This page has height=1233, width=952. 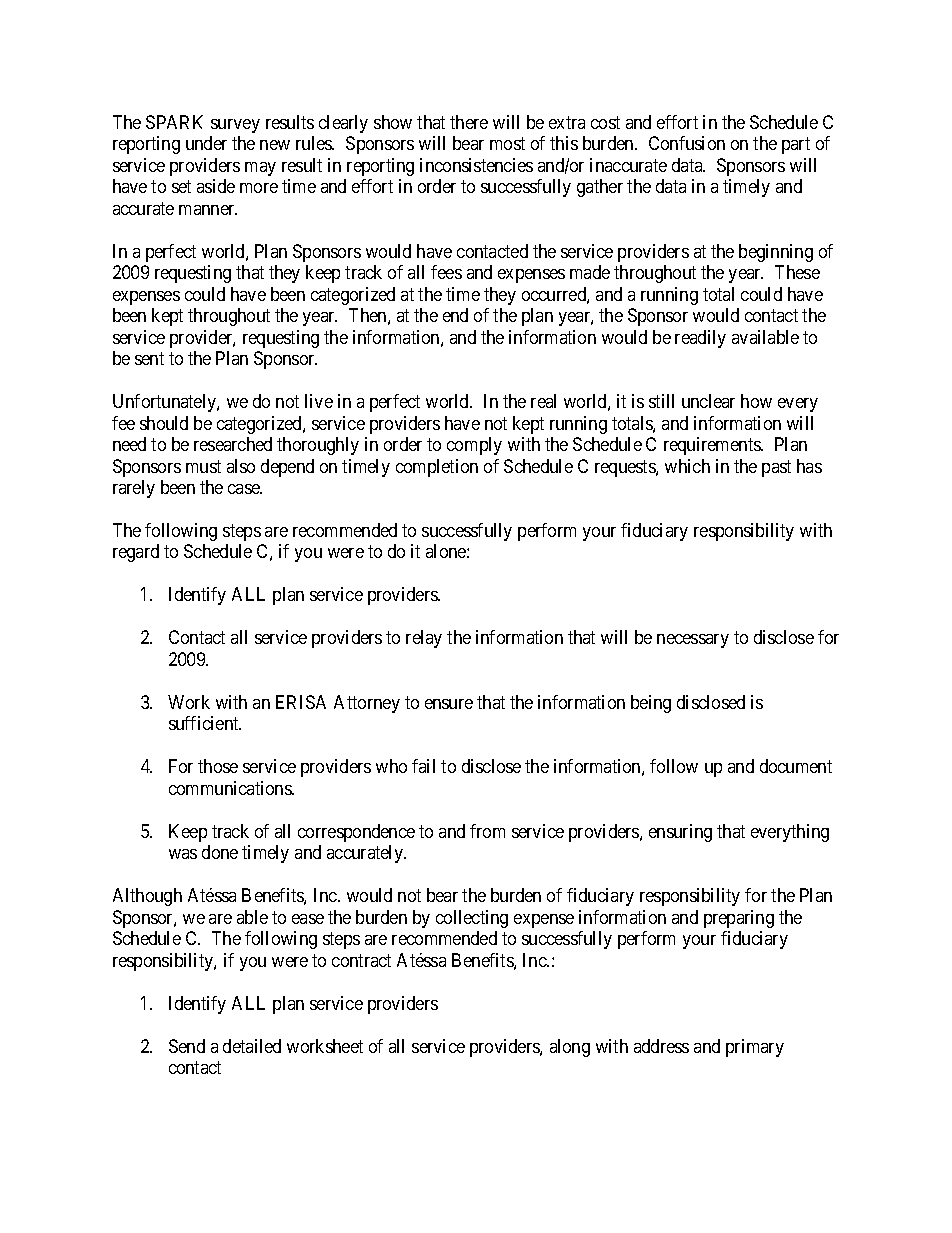 I want to click on Send, so click(x=187, y=1046).
